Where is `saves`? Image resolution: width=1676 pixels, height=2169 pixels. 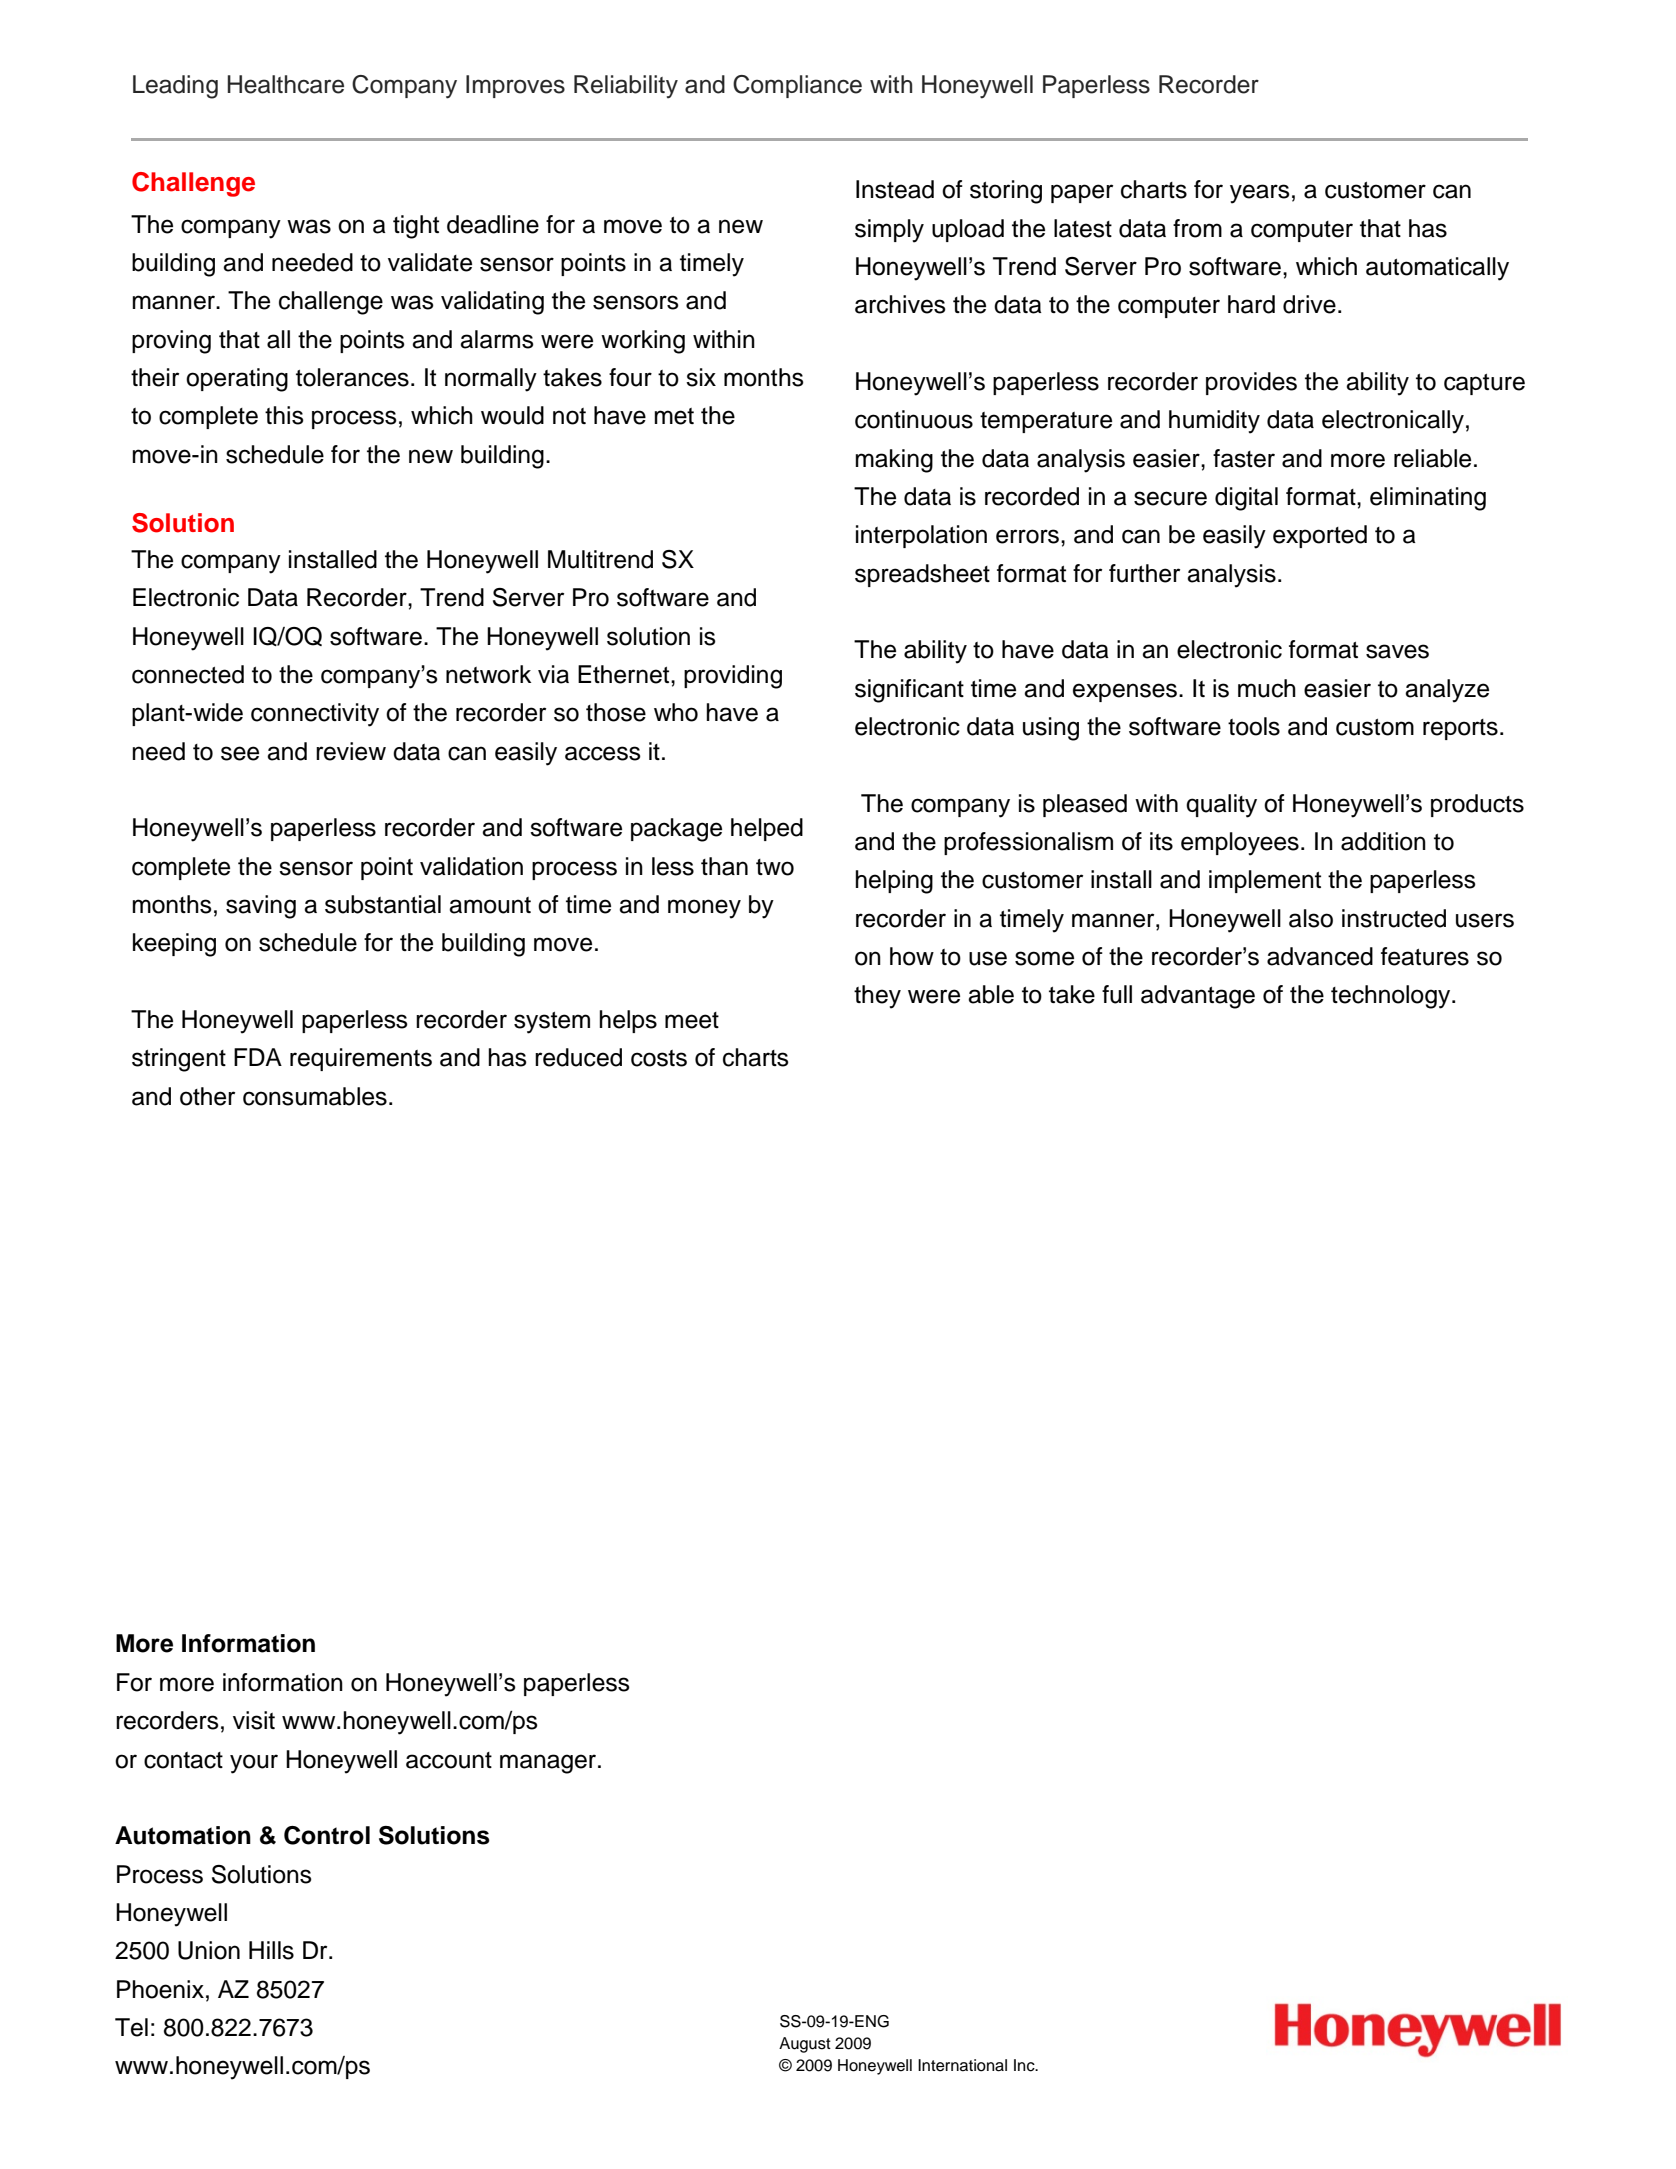 saves is located at coordinates (1397, 651).
